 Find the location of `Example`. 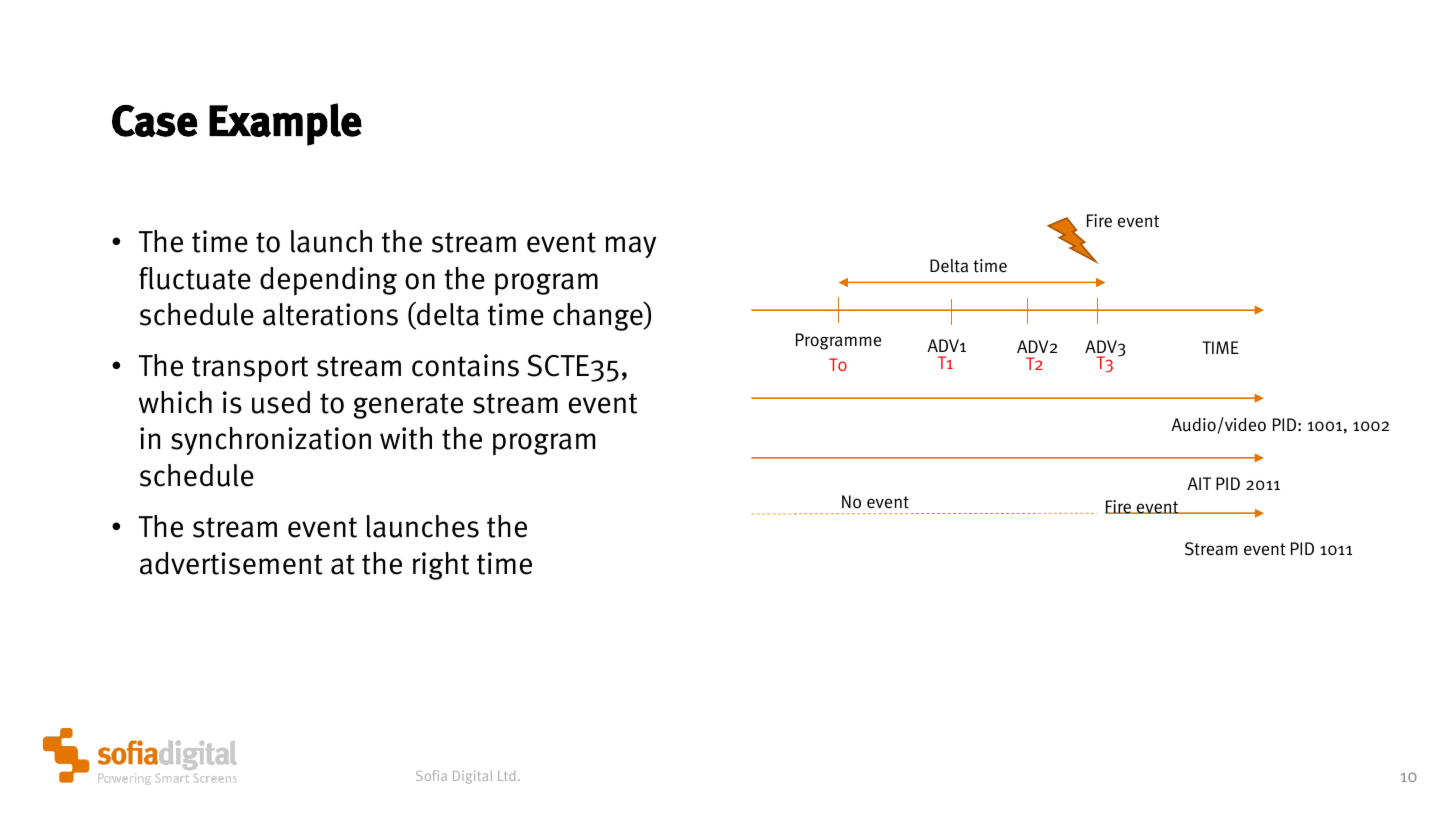

Example is located at coordinates (285, 124).
